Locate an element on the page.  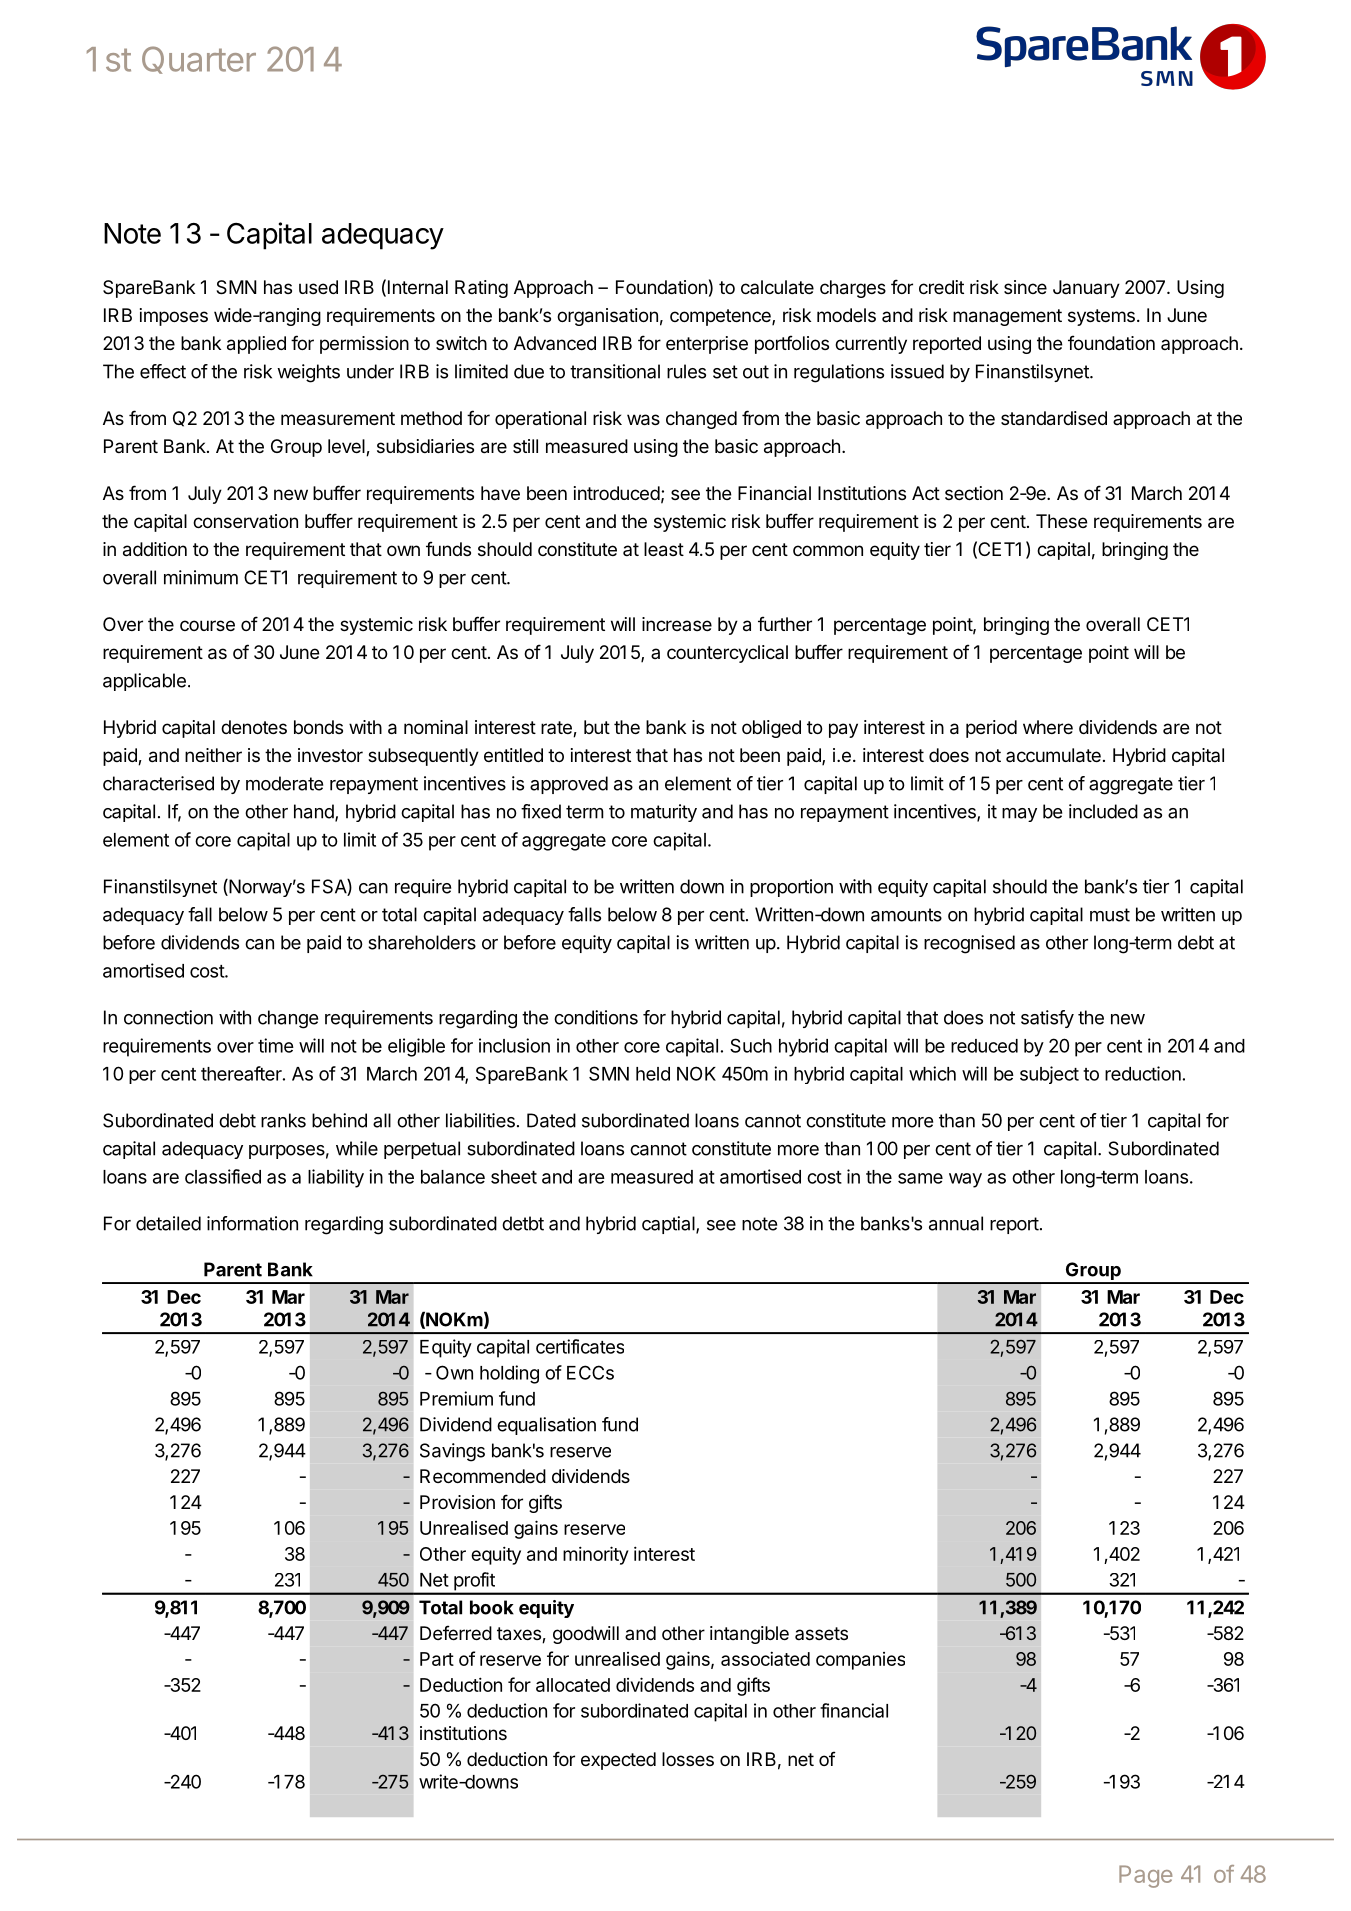
conditions is located at coordinates (596, 1017).
